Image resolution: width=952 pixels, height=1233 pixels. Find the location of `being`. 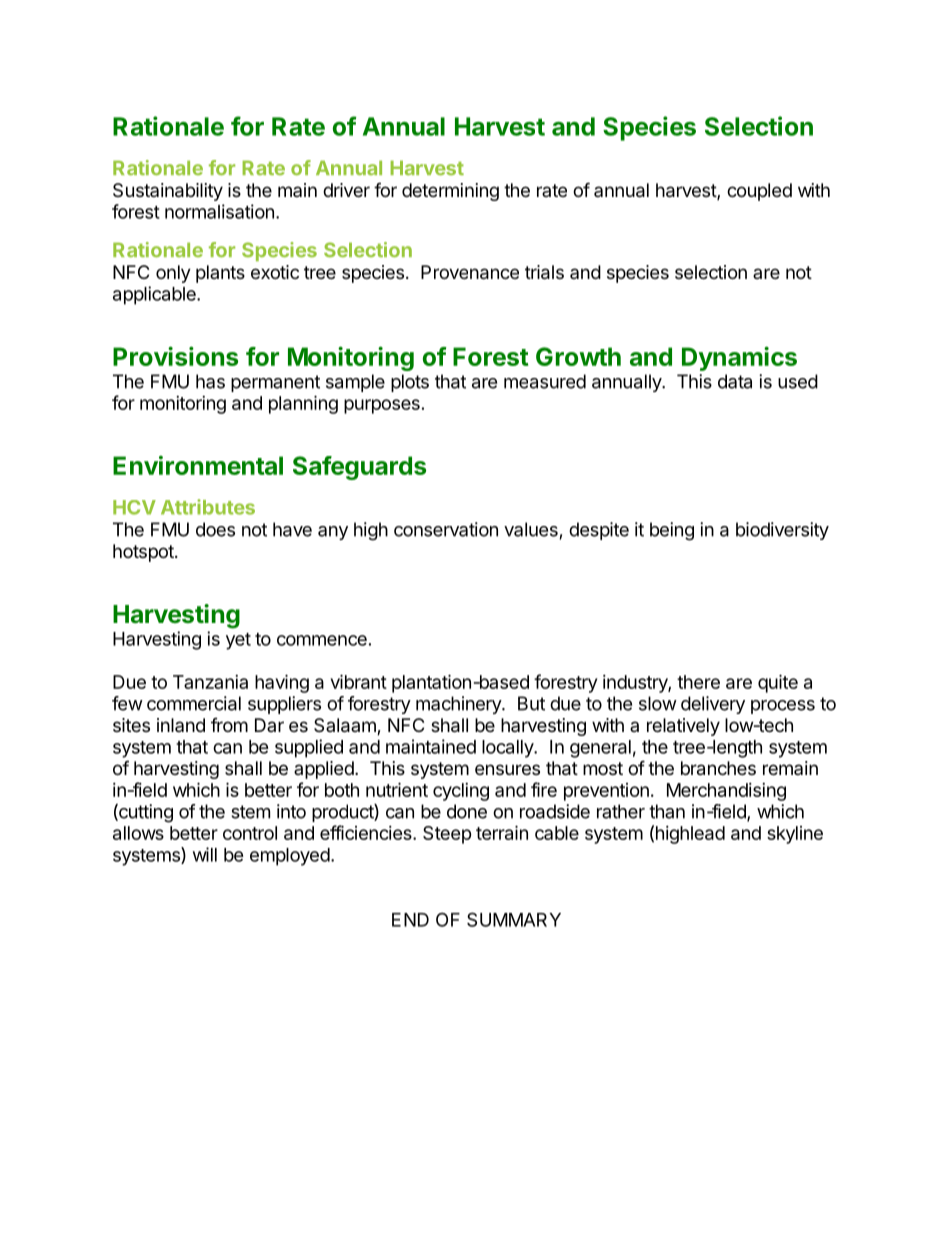

being is located at coordinates (672, 531).
